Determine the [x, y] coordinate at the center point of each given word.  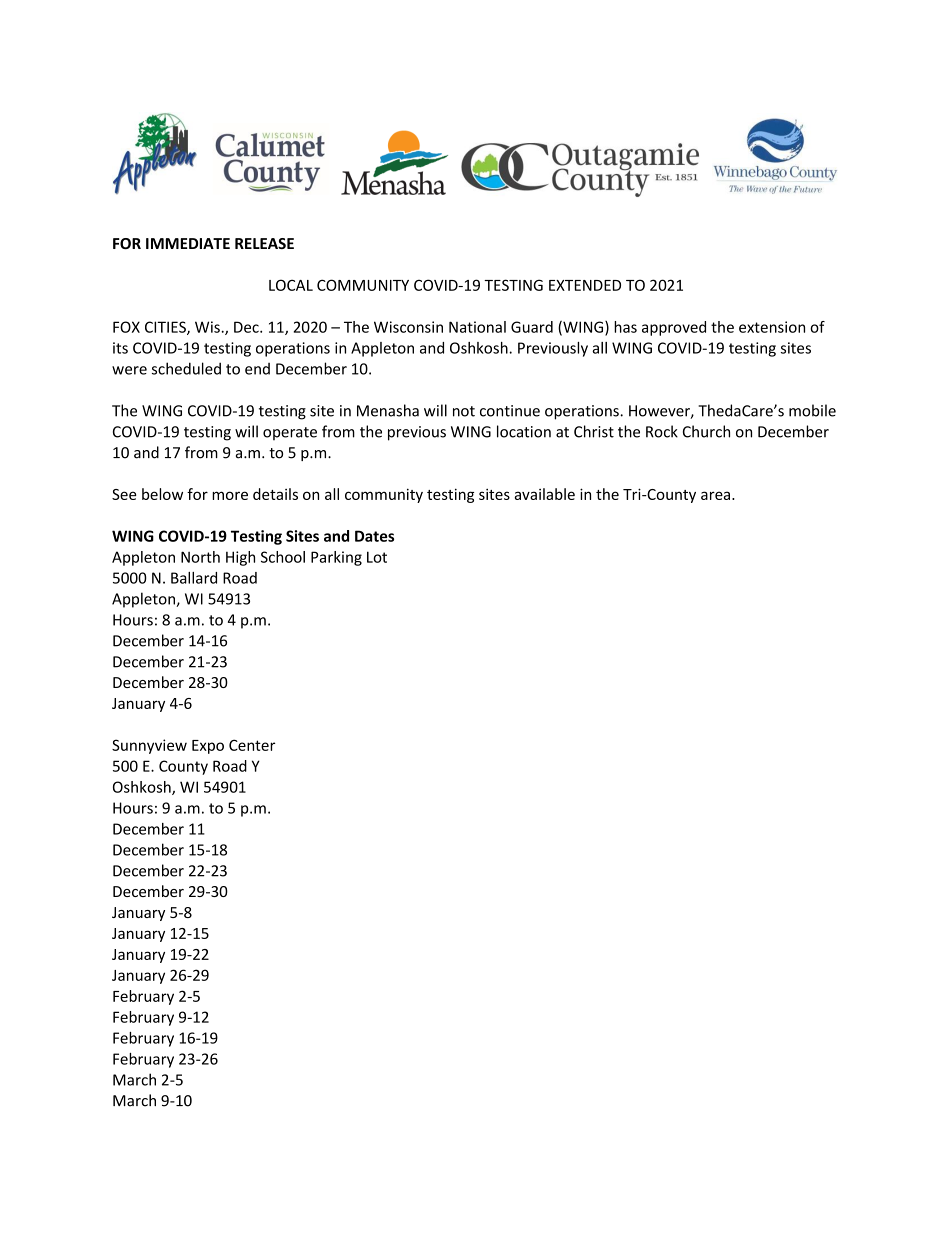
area [715, 495]
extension [772, 327]
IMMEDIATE [188, 243]
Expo [208, 747]
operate [290, 433]
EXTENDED [585, 285]
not [464, 411]
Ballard [194, 578]
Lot [377, 557]
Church [706, 431]
